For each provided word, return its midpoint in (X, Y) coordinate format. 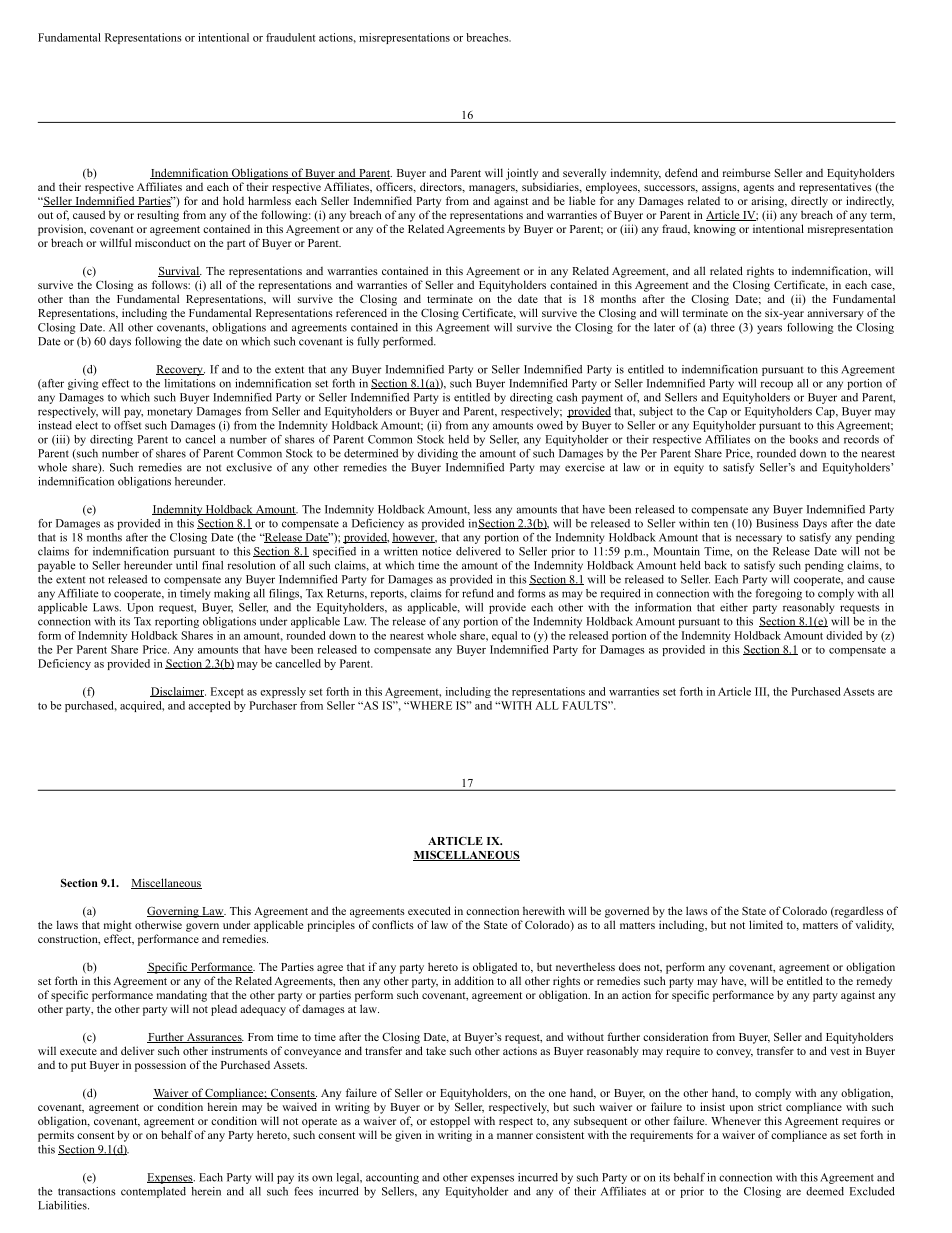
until (187, 565)
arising (769, 202)
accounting (392, 1178)
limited (766, 924)
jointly (522, 174)
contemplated (153, 1192)
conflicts (393, 924)
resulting (158, 216)
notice (437, 551)
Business (777, 523)
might (118, 926)
